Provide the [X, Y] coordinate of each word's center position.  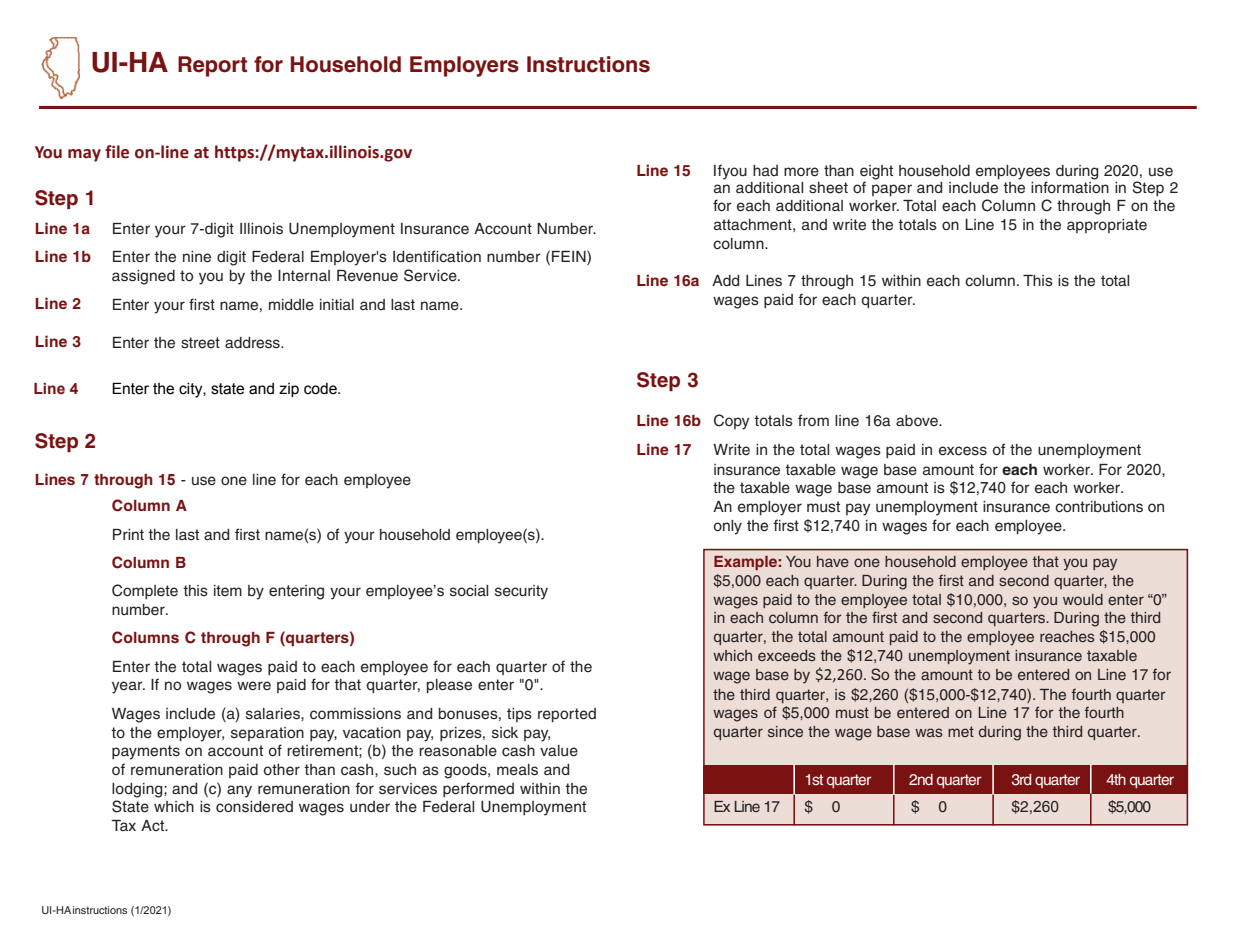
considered [254, 807]
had [765, 171]
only [728, 527]
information [1070, 186]
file [117, 152]
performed [478, 789]
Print [128, 534]
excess [963, 451]
